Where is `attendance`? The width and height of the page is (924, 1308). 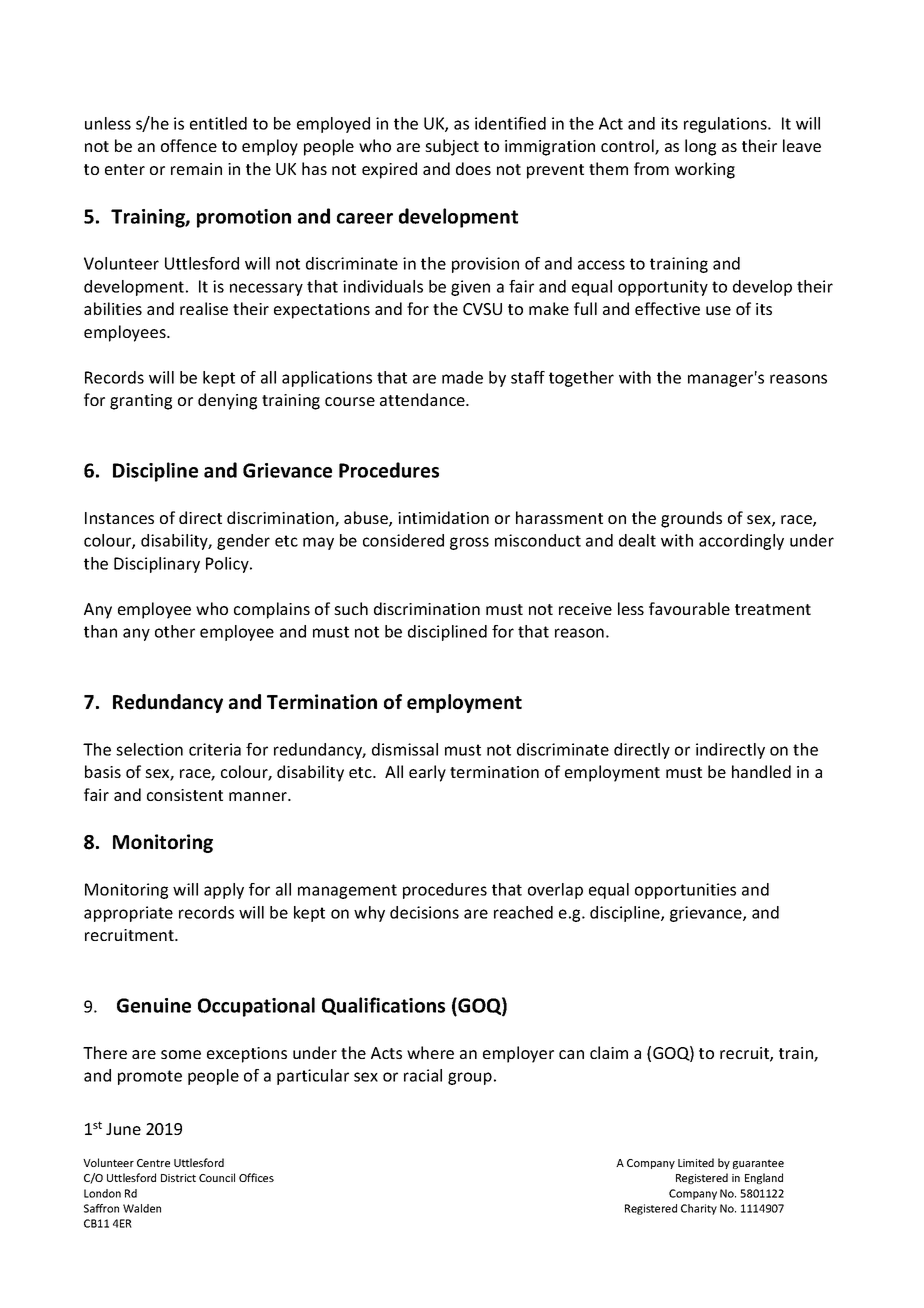 attendance is located at coordinates (423, 399).
